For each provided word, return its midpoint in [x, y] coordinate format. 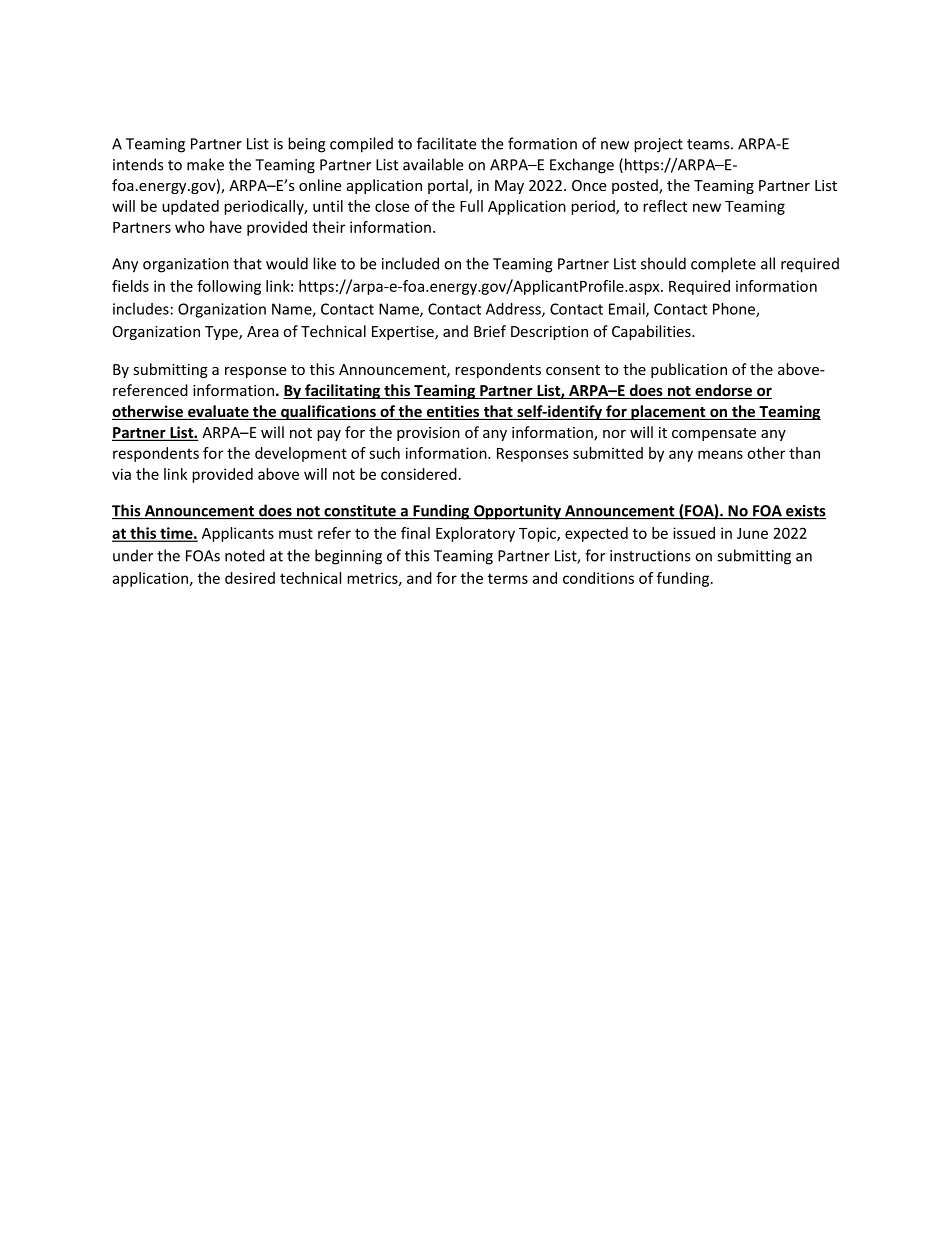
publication [689, 370]
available [433, 164]
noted [245, 555]
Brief [490, 331]
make [205, 164]
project [658, 145]
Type [222, 333]
